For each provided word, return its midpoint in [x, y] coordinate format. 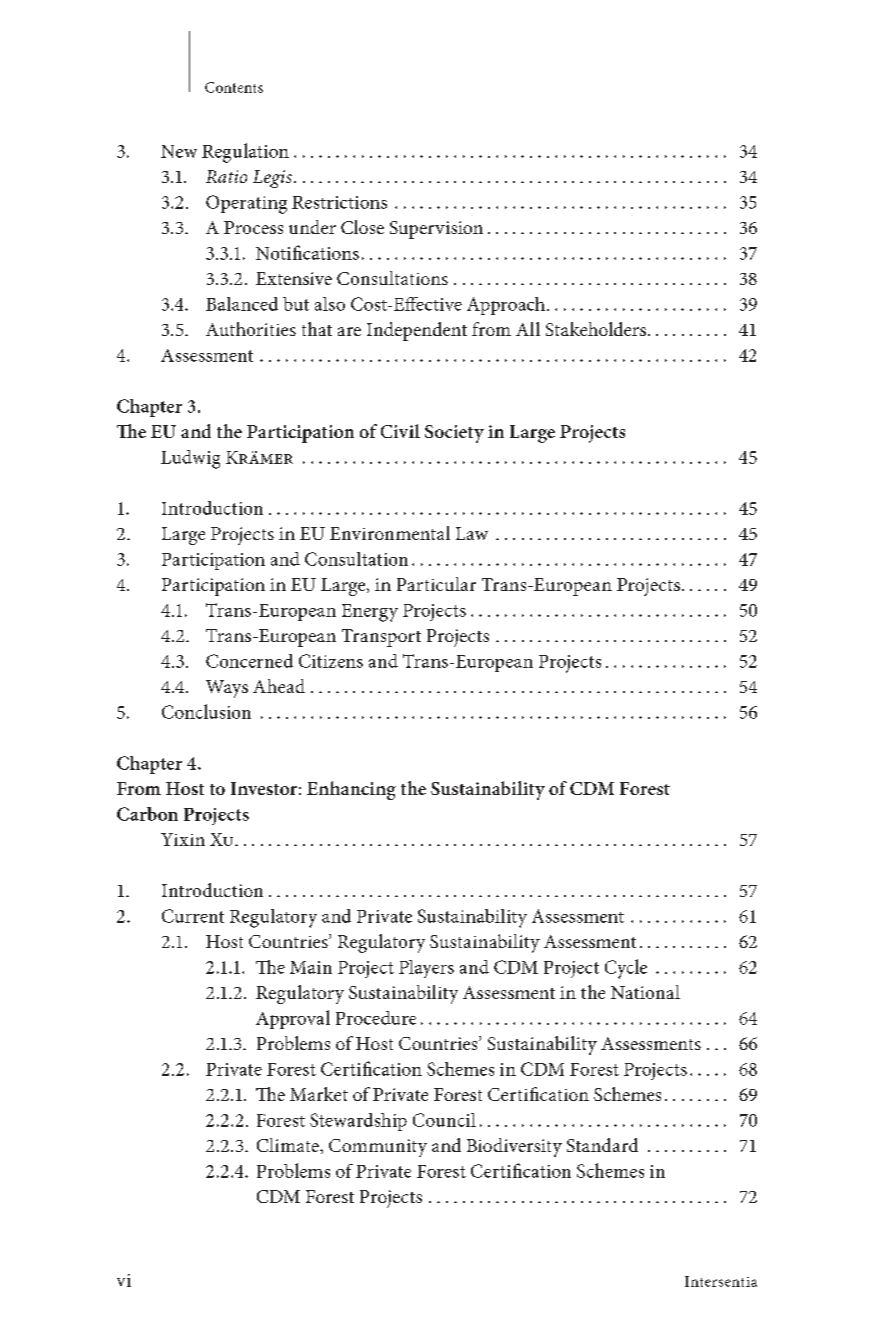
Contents [234, 87]
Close [362, 227]
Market [319, 1094]
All [528, 329]
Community [378, 1148]
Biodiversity [514, 1147]
